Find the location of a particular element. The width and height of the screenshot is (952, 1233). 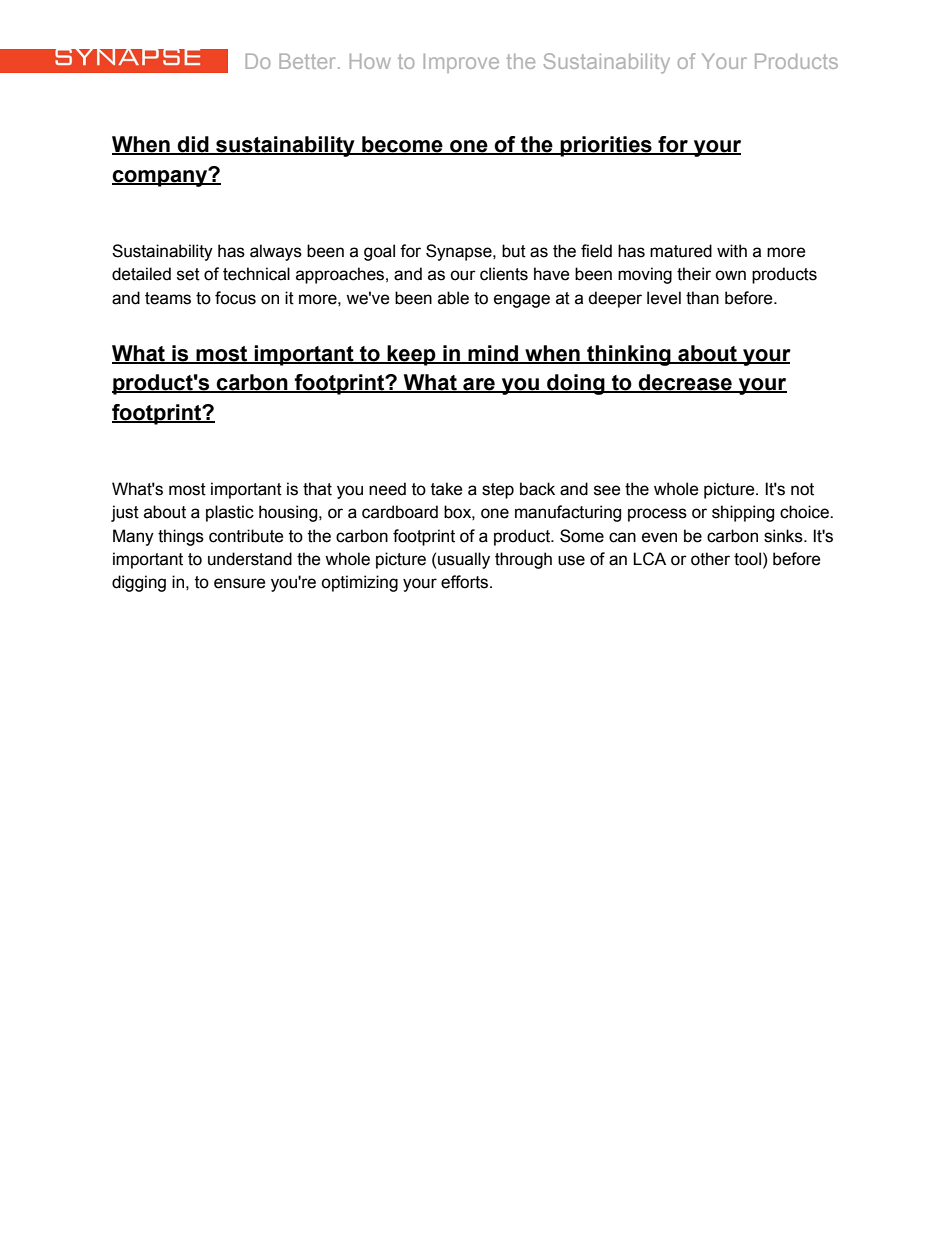

Synapse is located at coordinates (460, 252).
